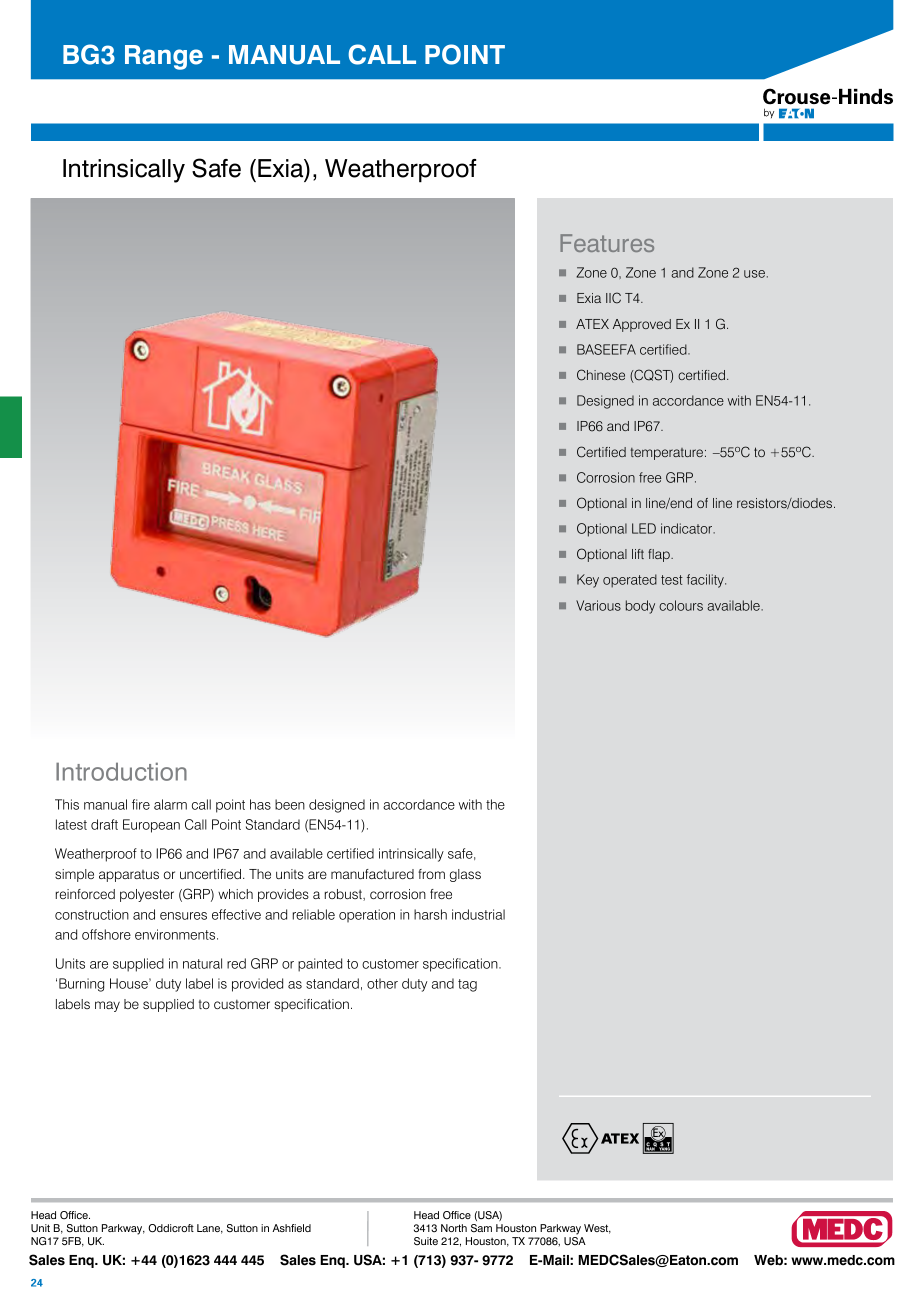 The image size is (924, 1308). What do you see at coordinates (640, 607) in the screenshot?
I see `body` at bounding box center [640, 607].
